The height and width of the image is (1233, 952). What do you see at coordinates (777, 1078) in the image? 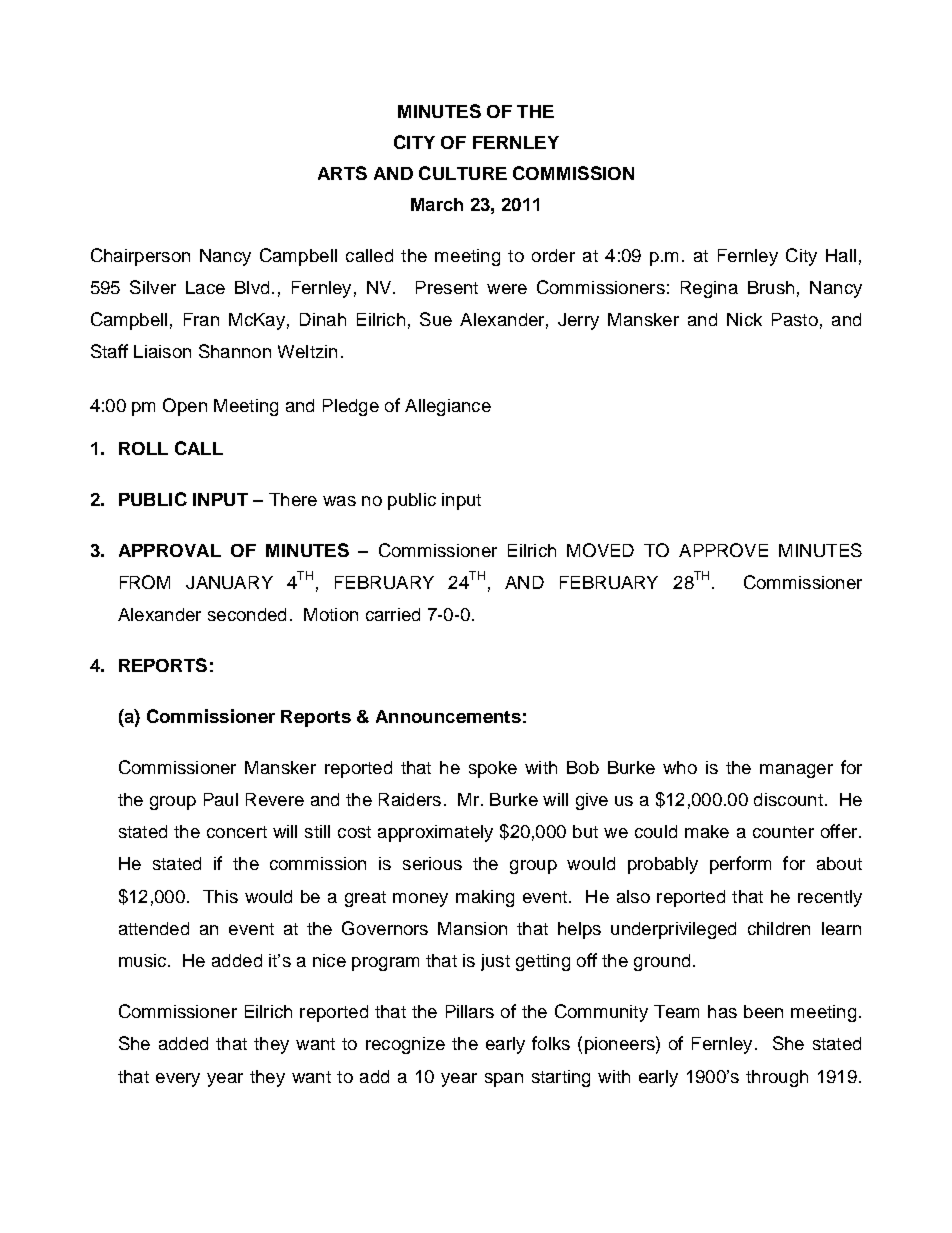
I see `through` at bounding box center [777, 1078].
